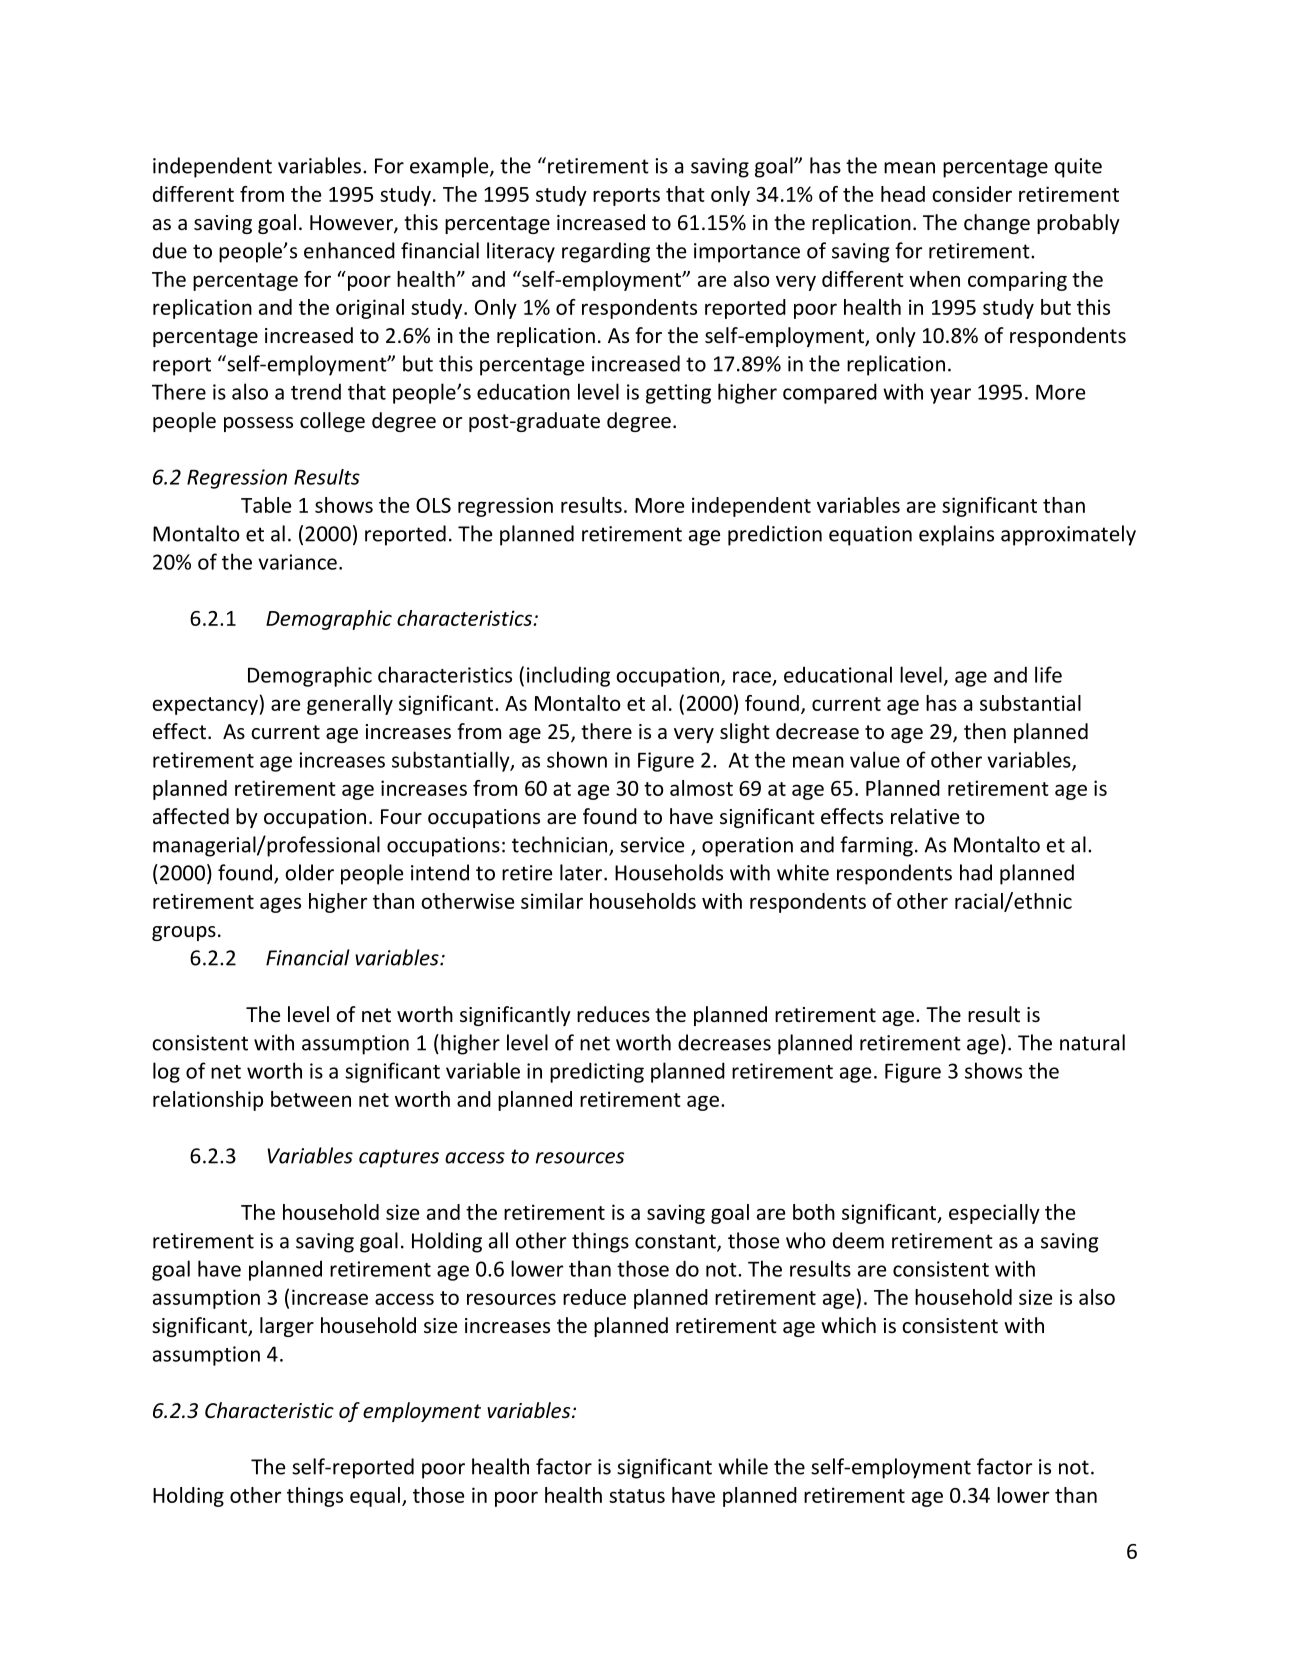  I want to click on consider, so click(972, 194).
